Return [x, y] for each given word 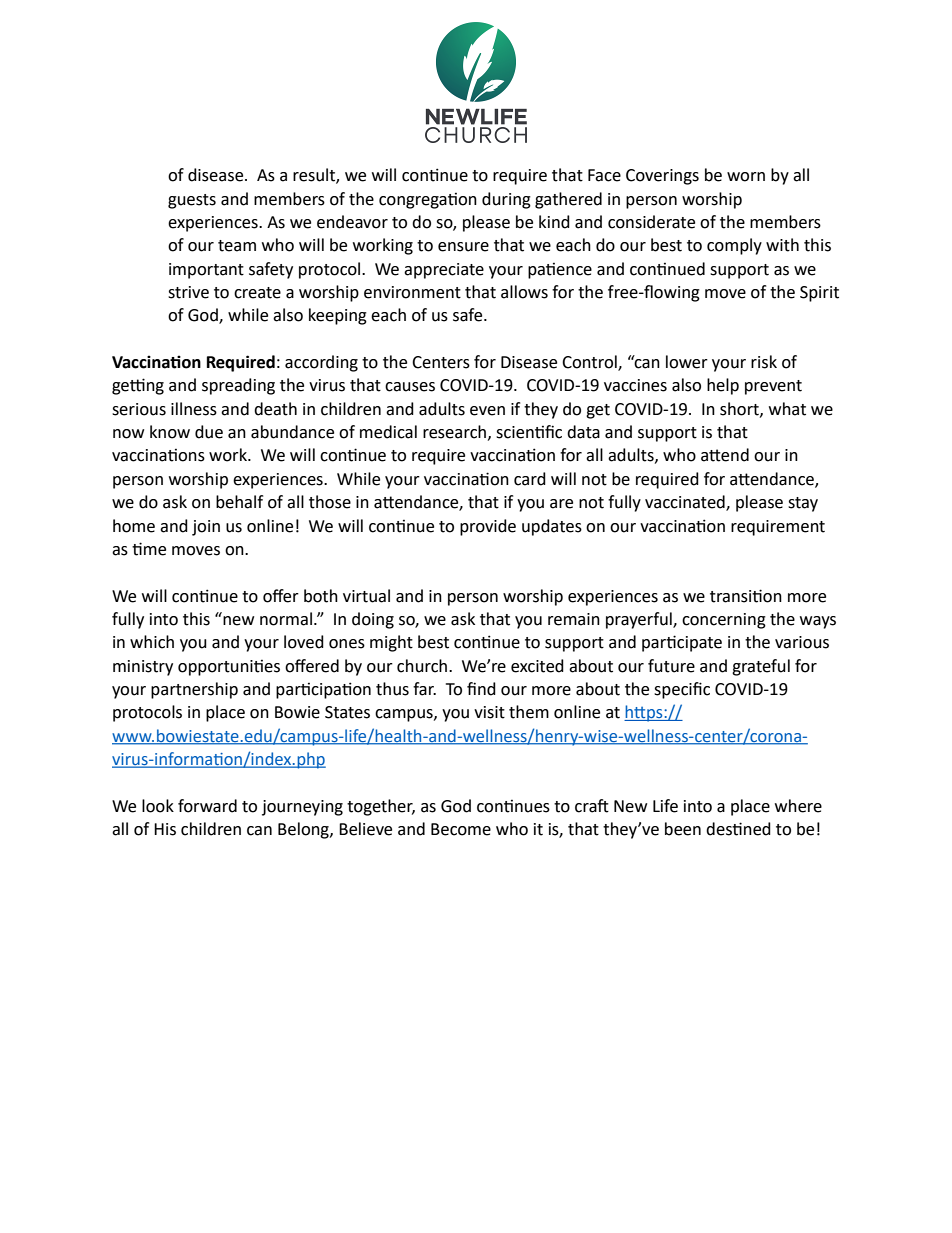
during [506, 200]
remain [574, 619]
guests [192, 201]
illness [194, 409]
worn [746, 177]
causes [410, 387]
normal [286, 619]
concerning [724, 621]
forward [207, 806]
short [740, 409]
